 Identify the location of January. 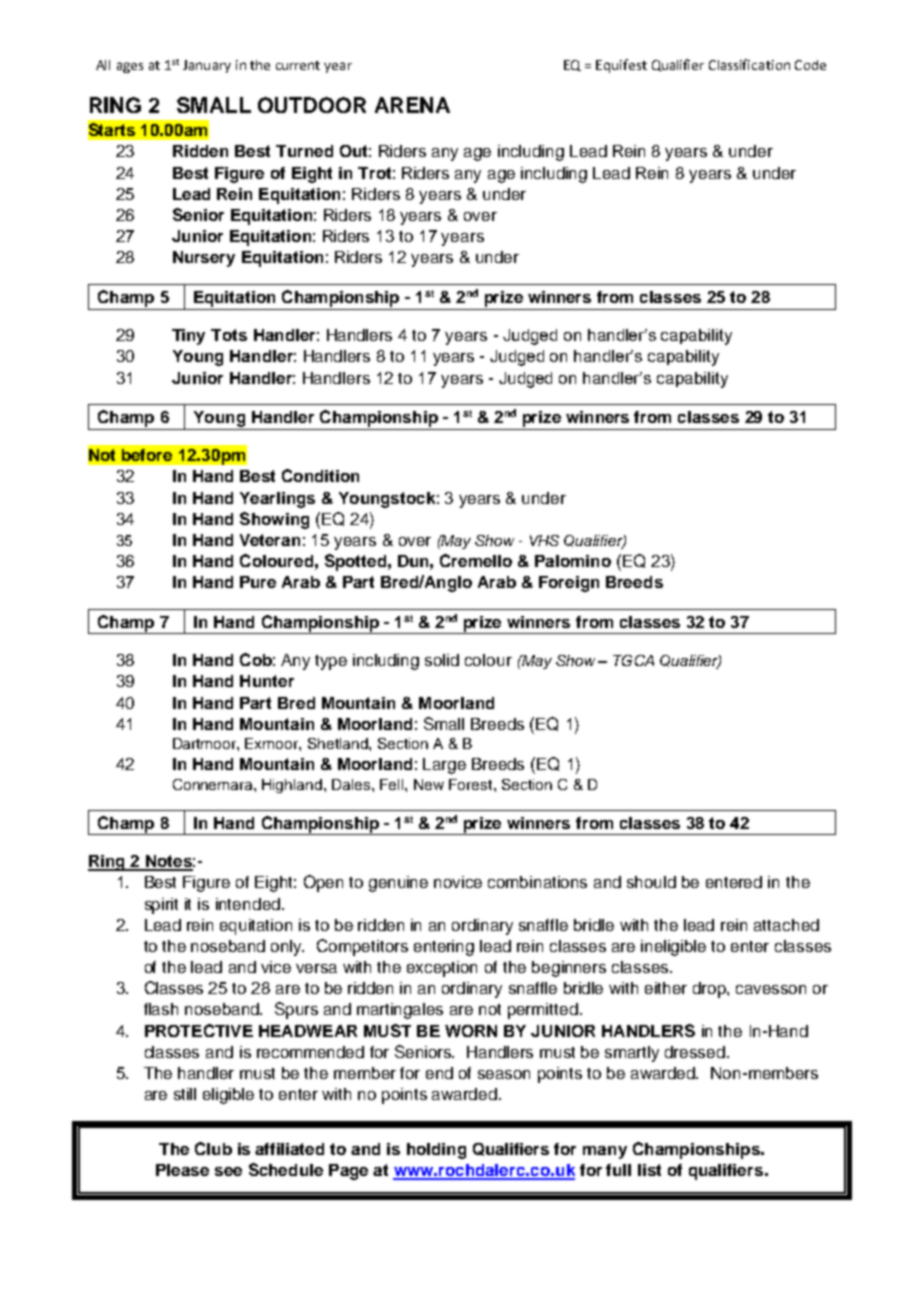
(207, 66).
